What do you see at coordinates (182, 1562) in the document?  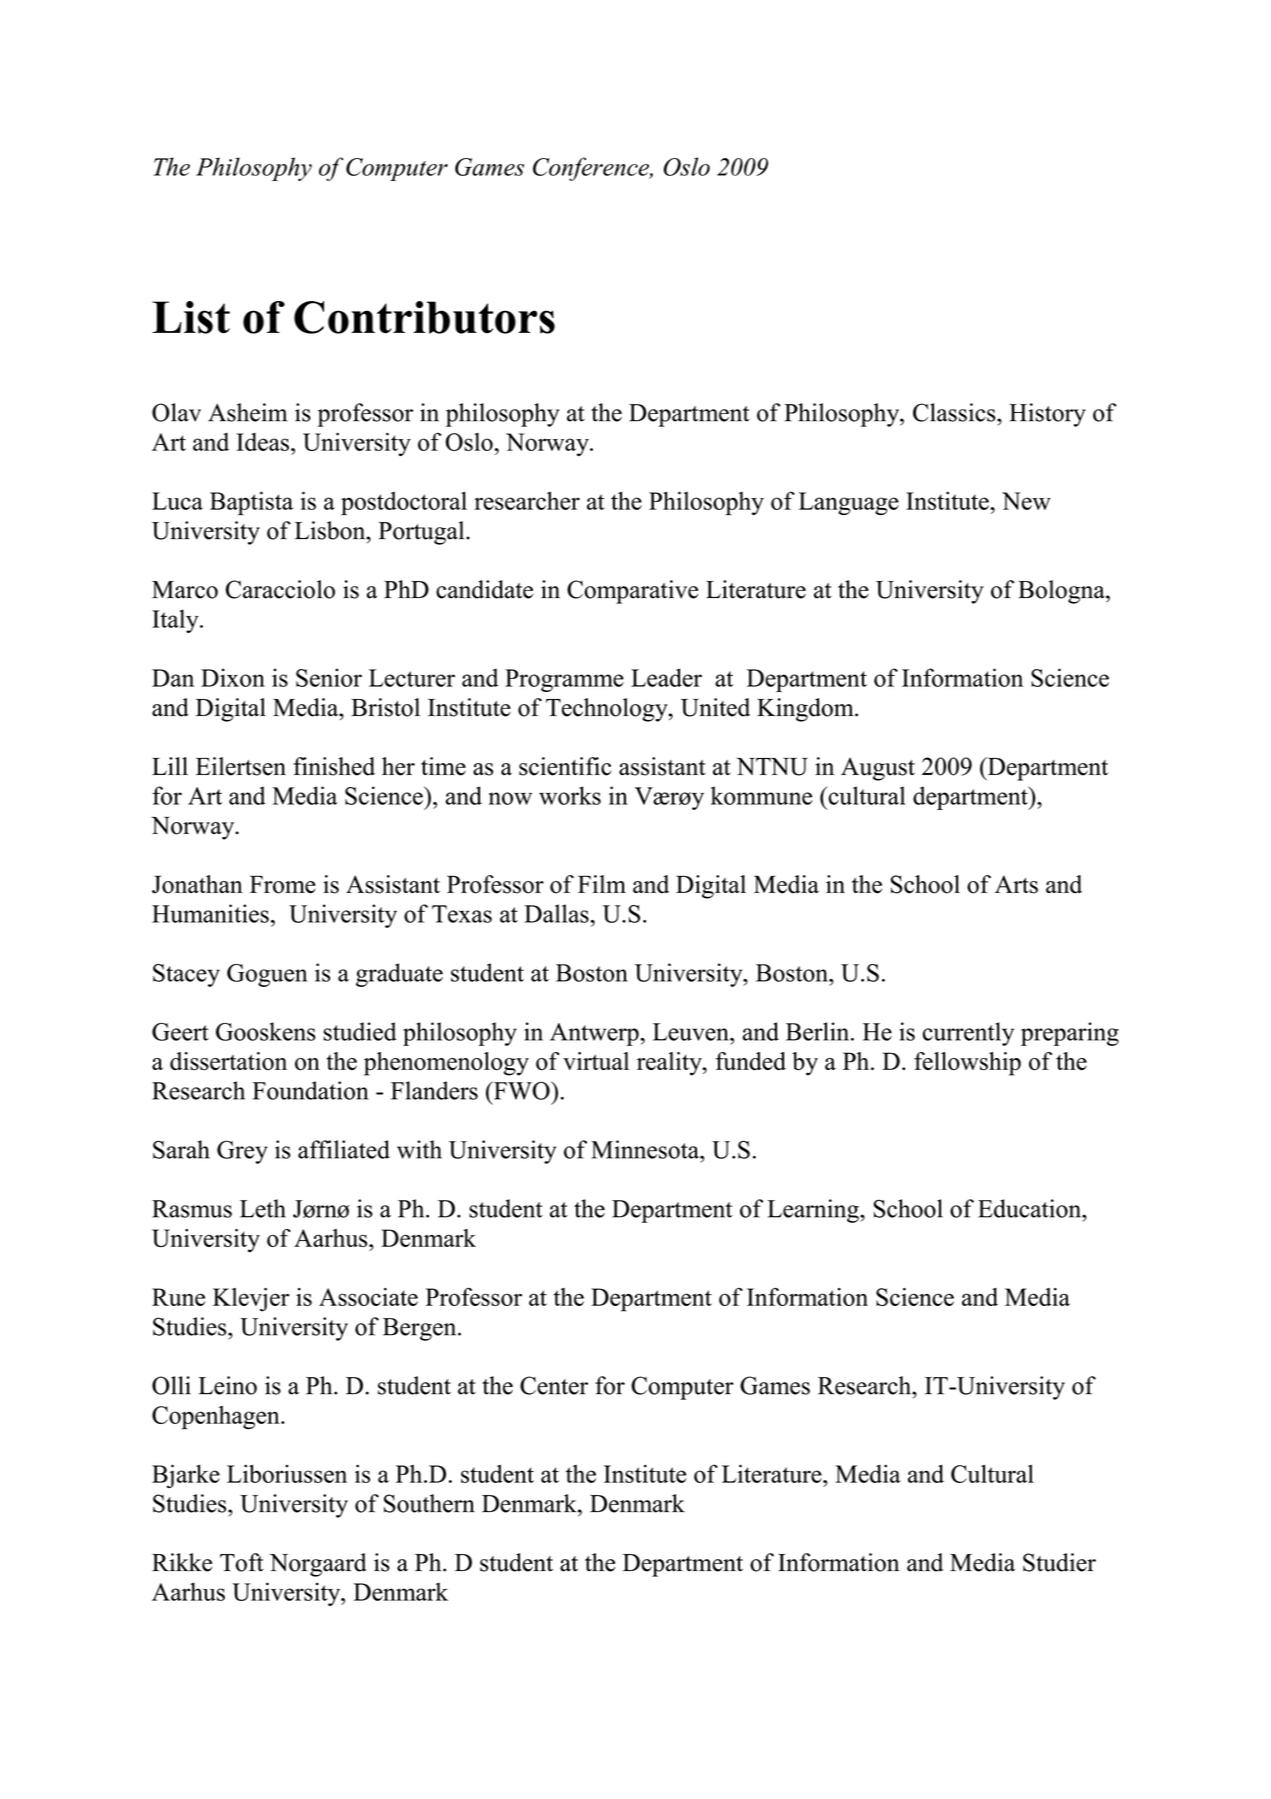 I see `Rikke` at bounding box center [182, 1562].
